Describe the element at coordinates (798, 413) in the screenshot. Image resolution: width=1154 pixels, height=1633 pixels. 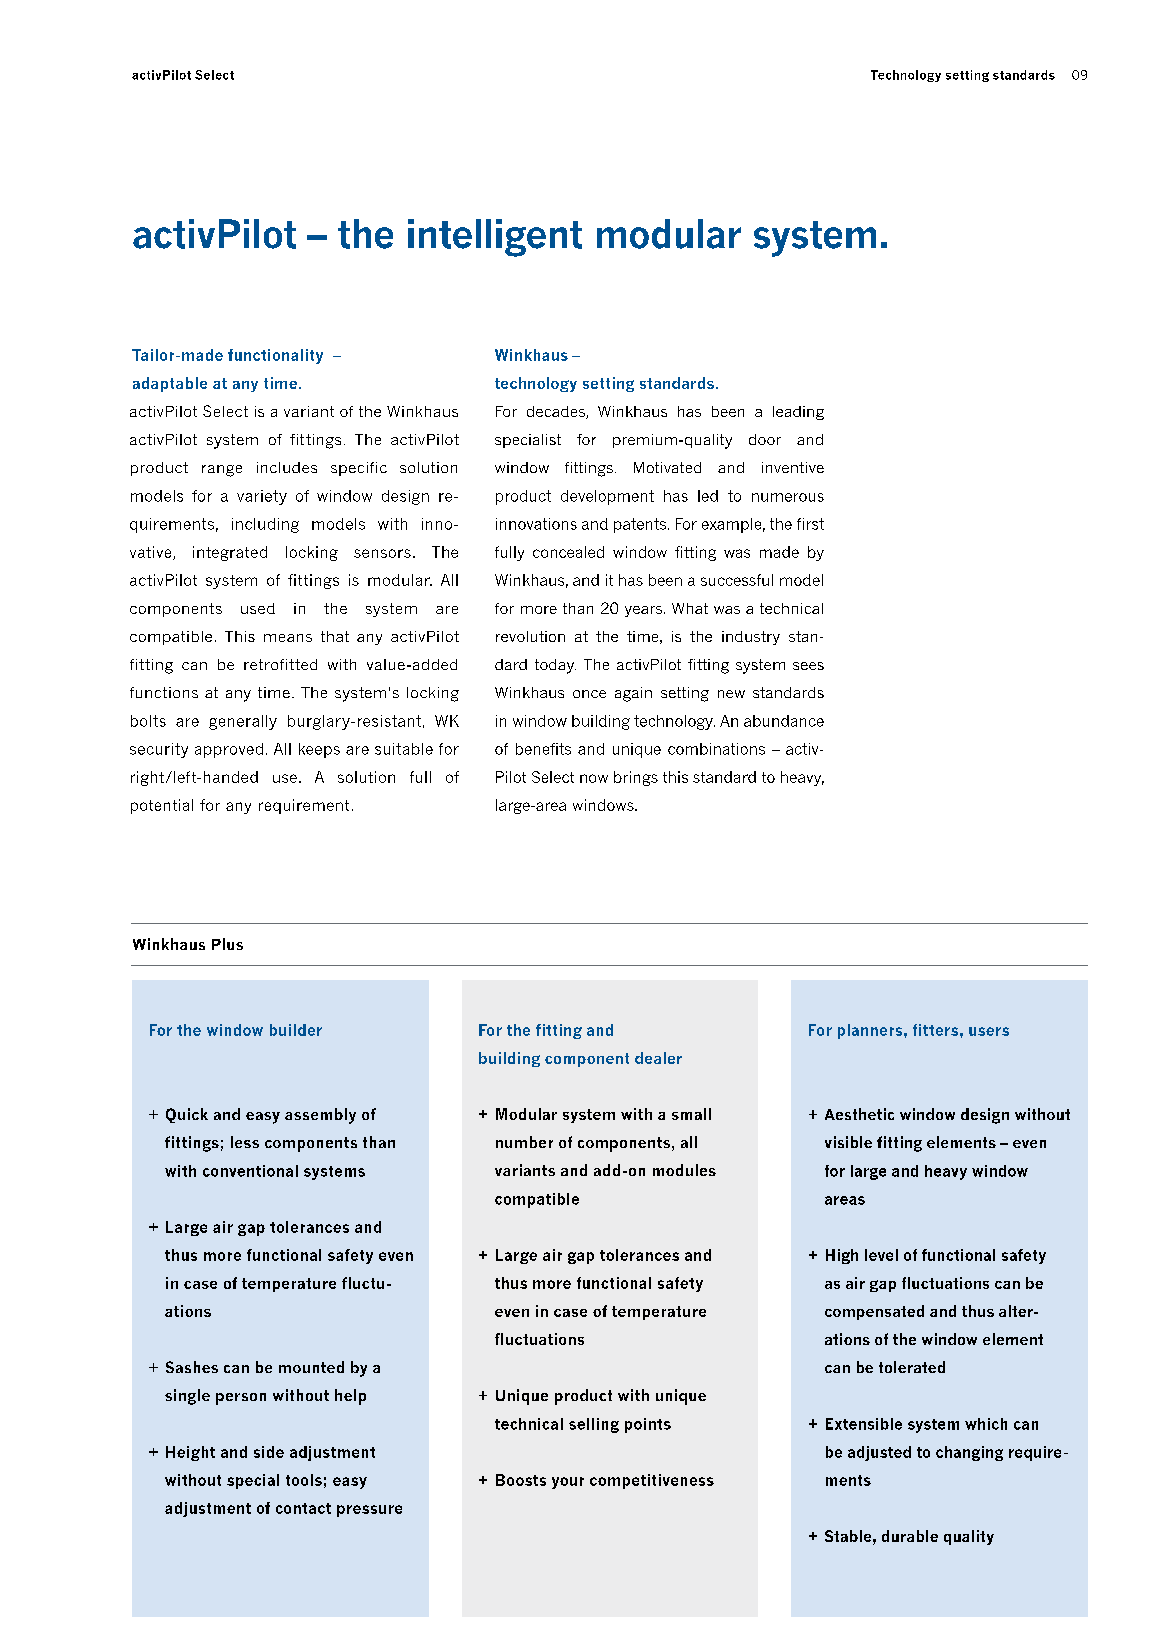
I see `leading` at that location.
